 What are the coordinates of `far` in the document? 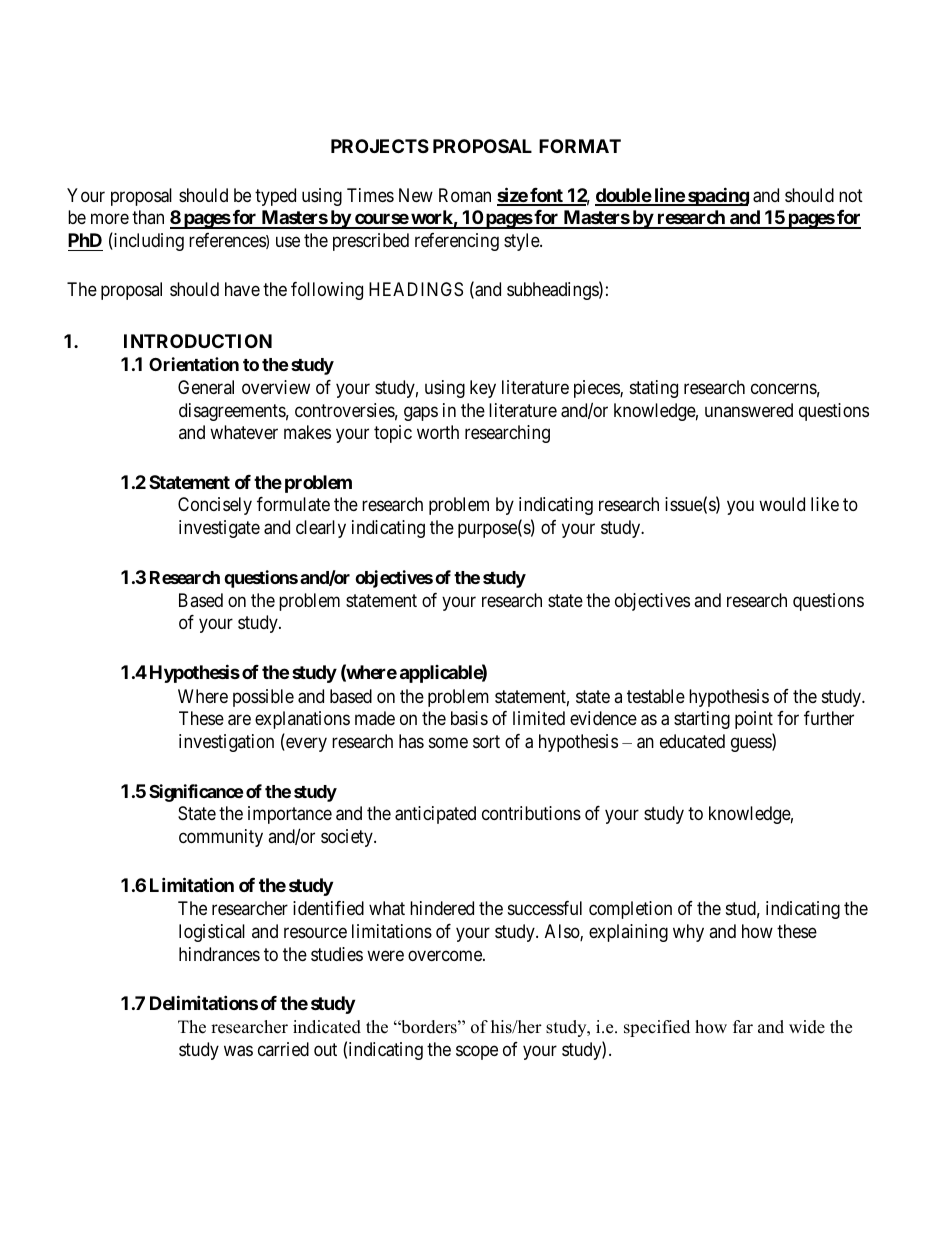 It's located at (743, 1026).
